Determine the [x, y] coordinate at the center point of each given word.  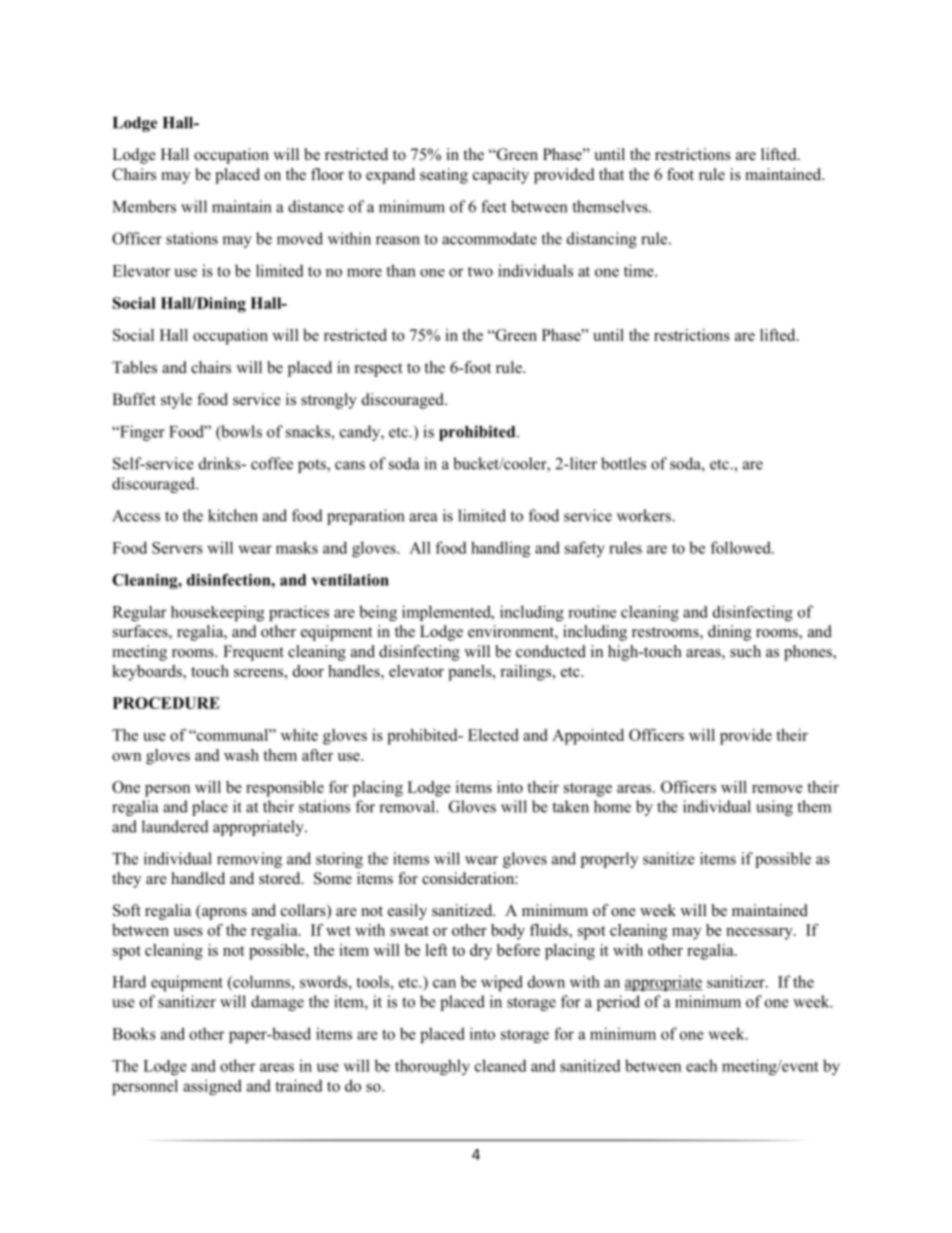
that [611, 174]
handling [500, 549]
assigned [212, 1087]
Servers [177, 548]
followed [742, 547]
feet [493, 206]
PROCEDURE [166, 703]
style [176, 401]
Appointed [588, 737]
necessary [760, 934]
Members [144, 206]
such [745, 651]
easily [407, 912]
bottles [623, 463]
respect [378, 370]
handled [198, 878]
